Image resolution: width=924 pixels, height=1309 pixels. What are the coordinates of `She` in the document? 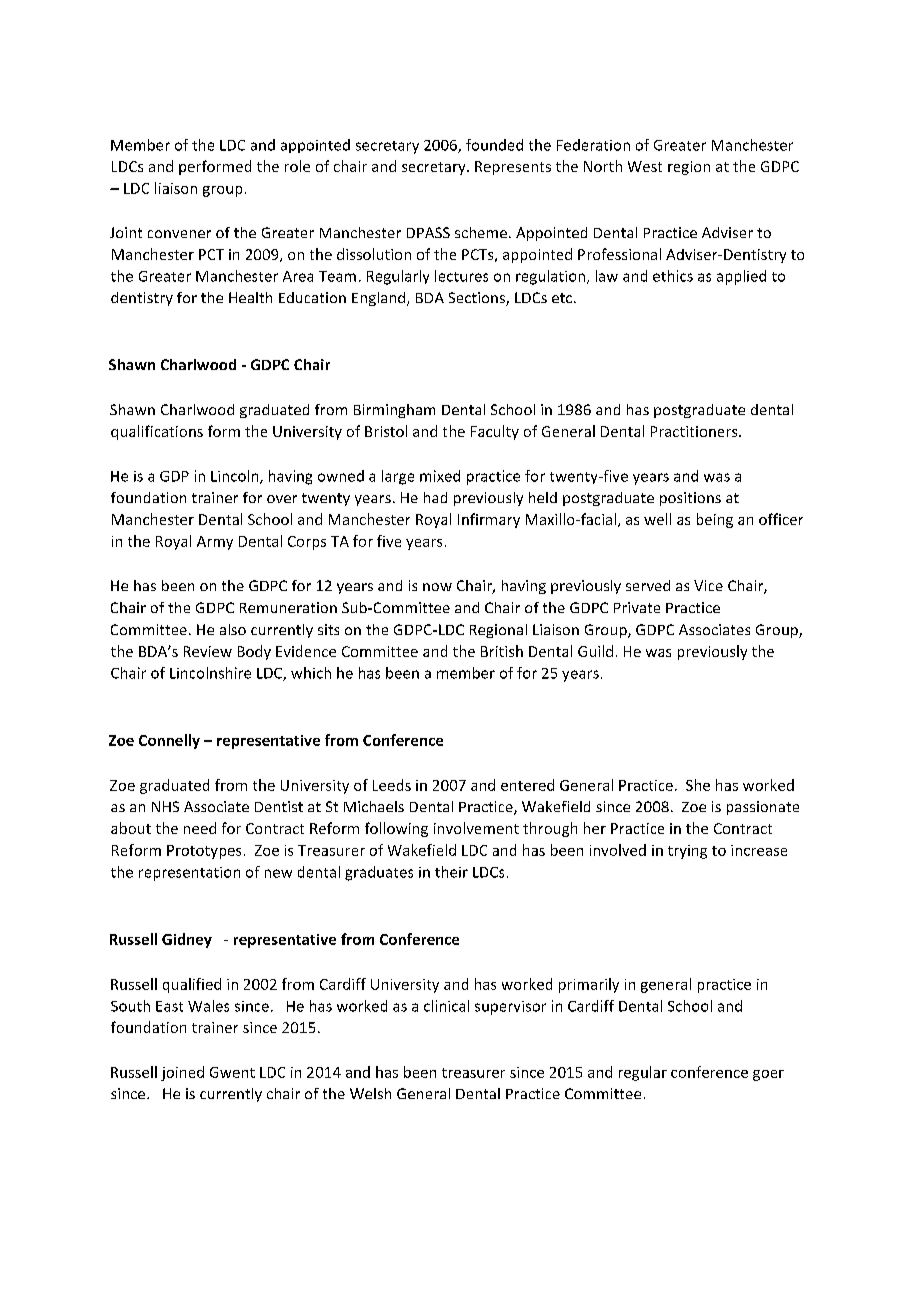 It's located at (698, 785).
